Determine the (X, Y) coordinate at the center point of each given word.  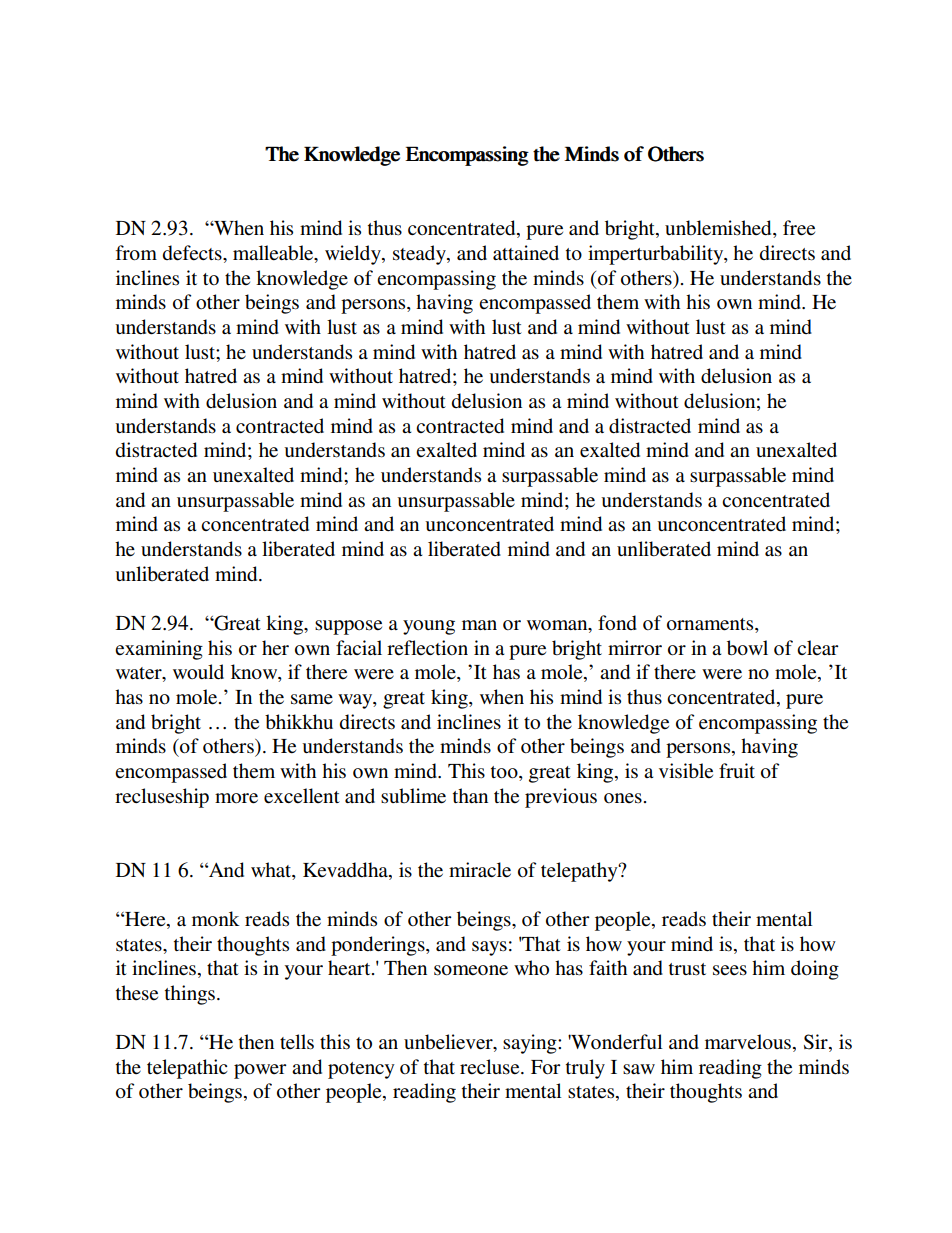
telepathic (187, 1069)
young (429, 627)
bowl (747, 648)
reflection (427, 648)
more (236, 798)
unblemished (719, 229)
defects (193, 253)
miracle (480, 870)
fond (617, 622)
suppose (348, 627)
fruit (737, 770)
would (198, 672)
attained (526, 253)
